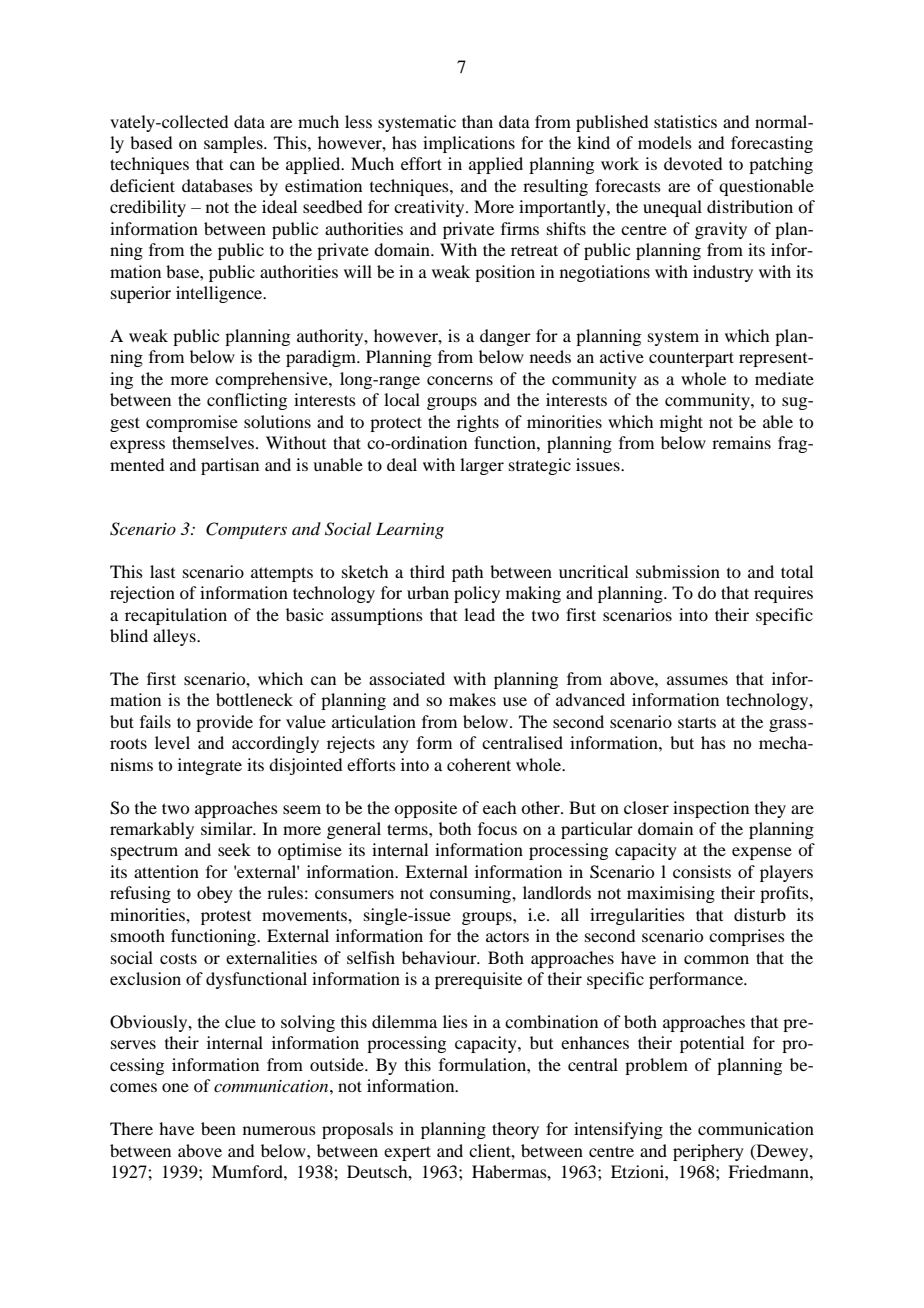  I want to click on focus, so click(497, 828).
